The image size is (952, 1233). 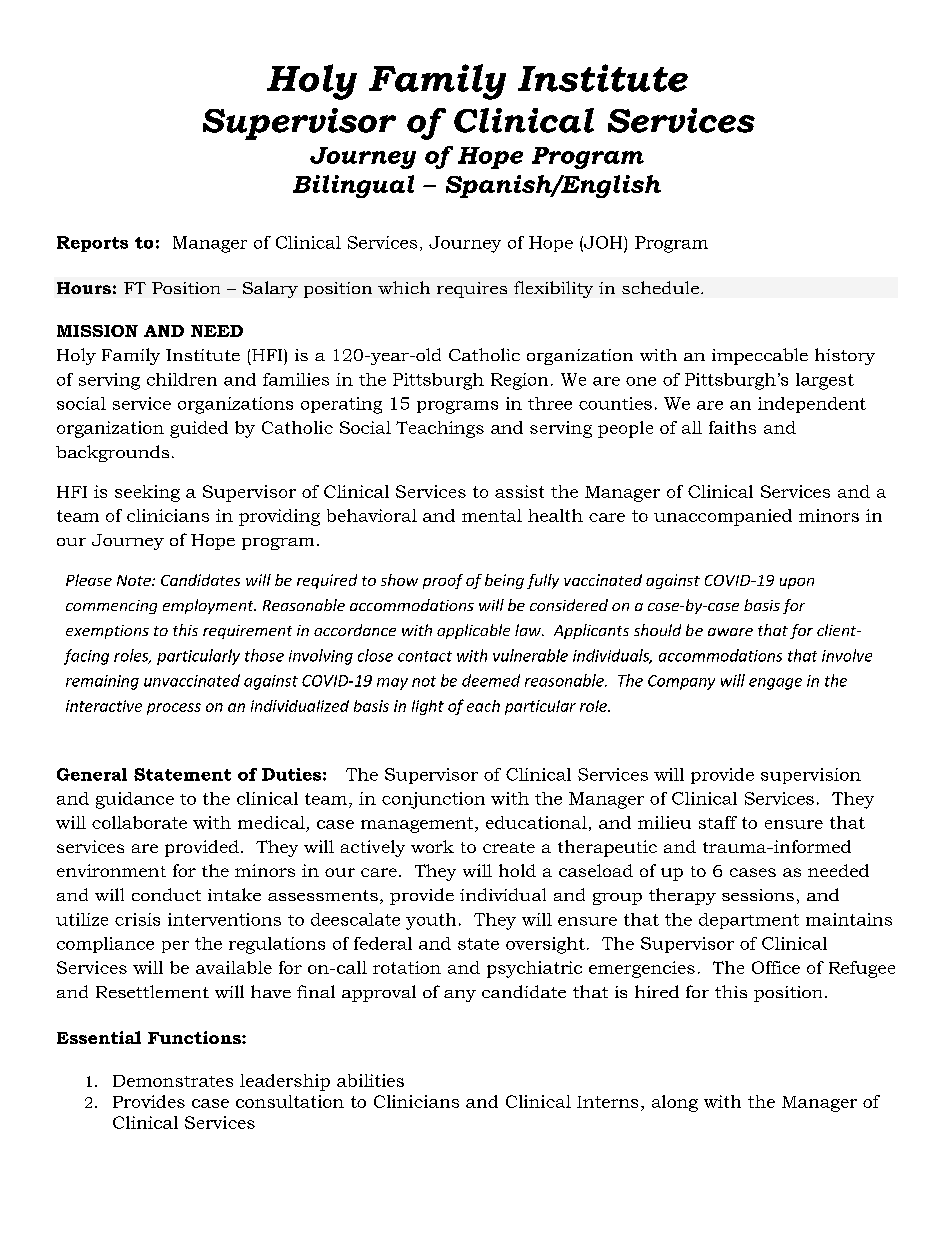 I want to click on Reports, so click(x=92, y=244).
